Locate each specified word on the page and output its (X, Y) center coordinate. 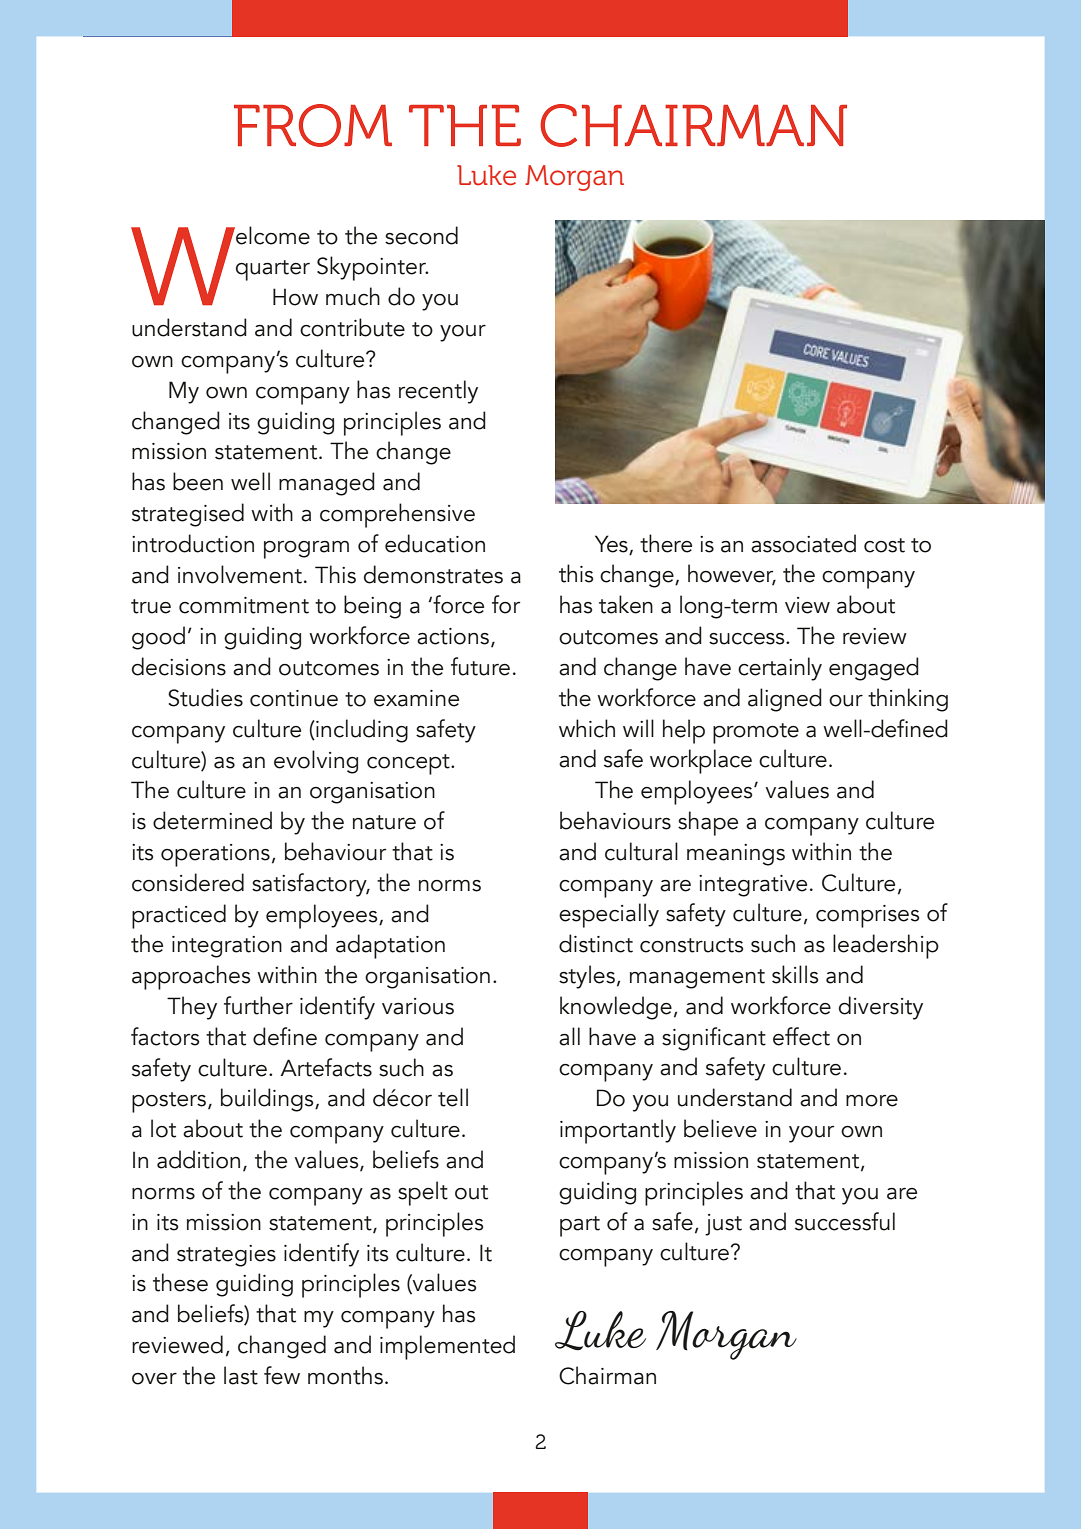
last (241, 1375)
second (421, 235)
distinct (596, 943)
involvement (240, 574)
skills (795, 974)
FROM (313, 125)
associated (803, 543)
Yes (611, 544)
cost (884, 545)
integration (227, 947)
